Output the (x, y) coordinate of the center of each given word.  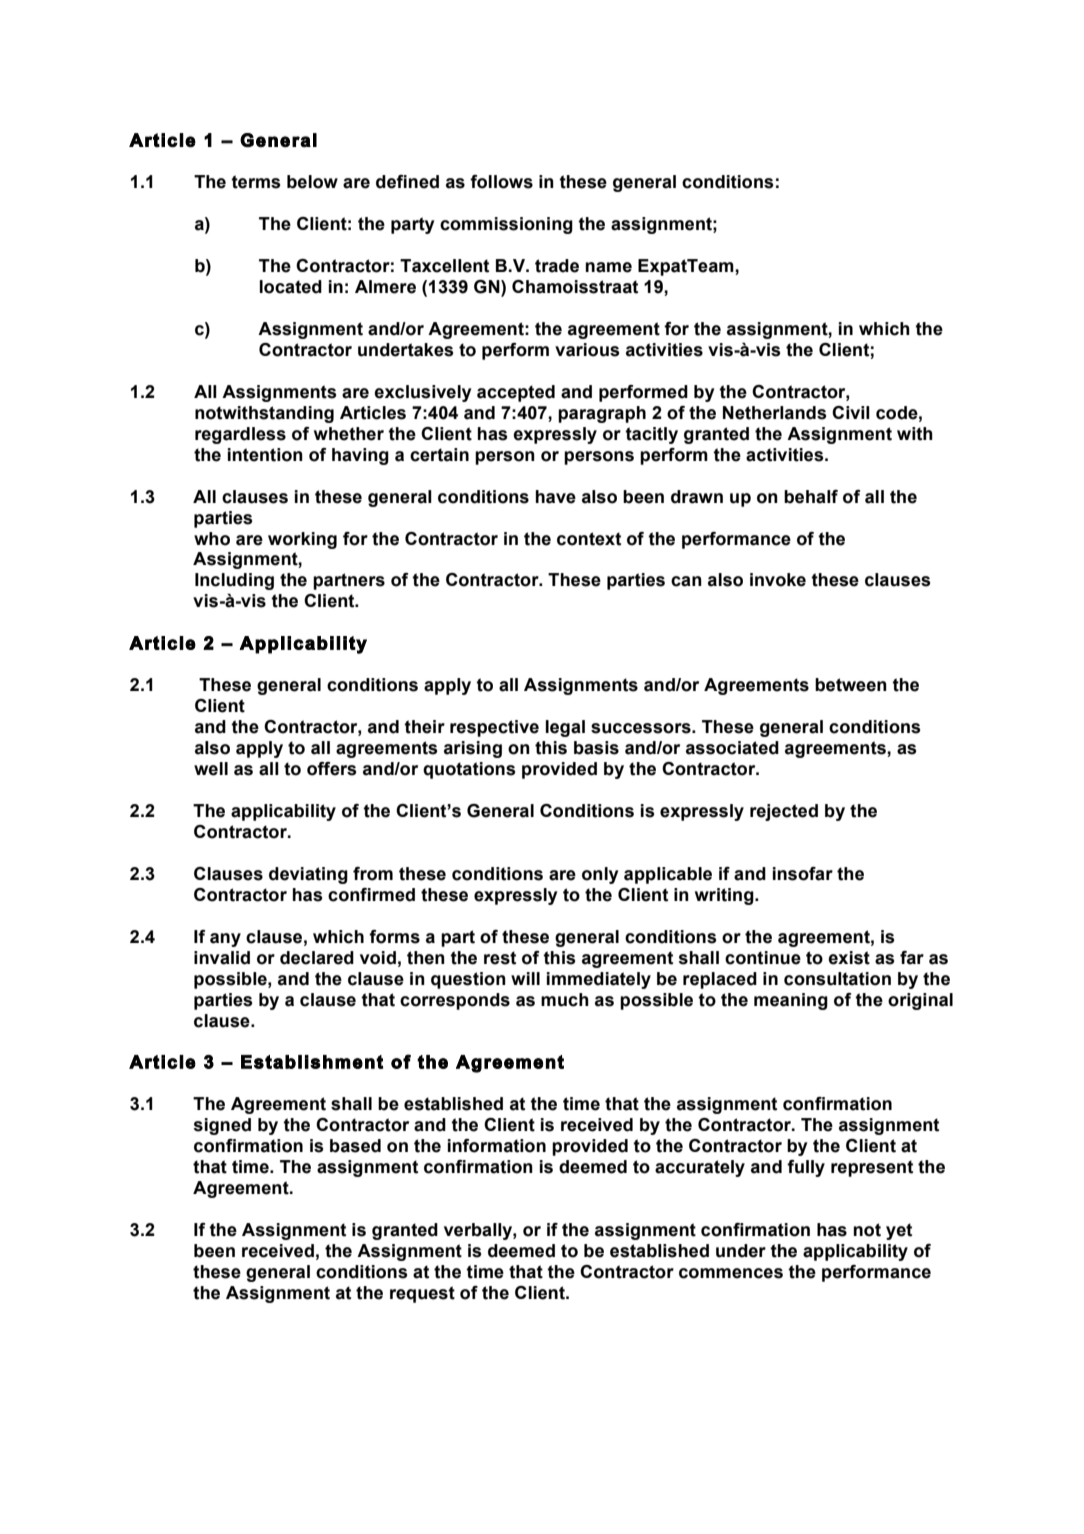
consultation (837, 979)
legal (565, 728)
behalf (811, 497)
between (851, 685)
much (565, 1000)
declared (317, 958)
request (422, 1294)
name (608, 267)
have (556, 497)
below (312, 182)
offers (331, 769)
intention (265, 455)
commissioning (506, 225)
